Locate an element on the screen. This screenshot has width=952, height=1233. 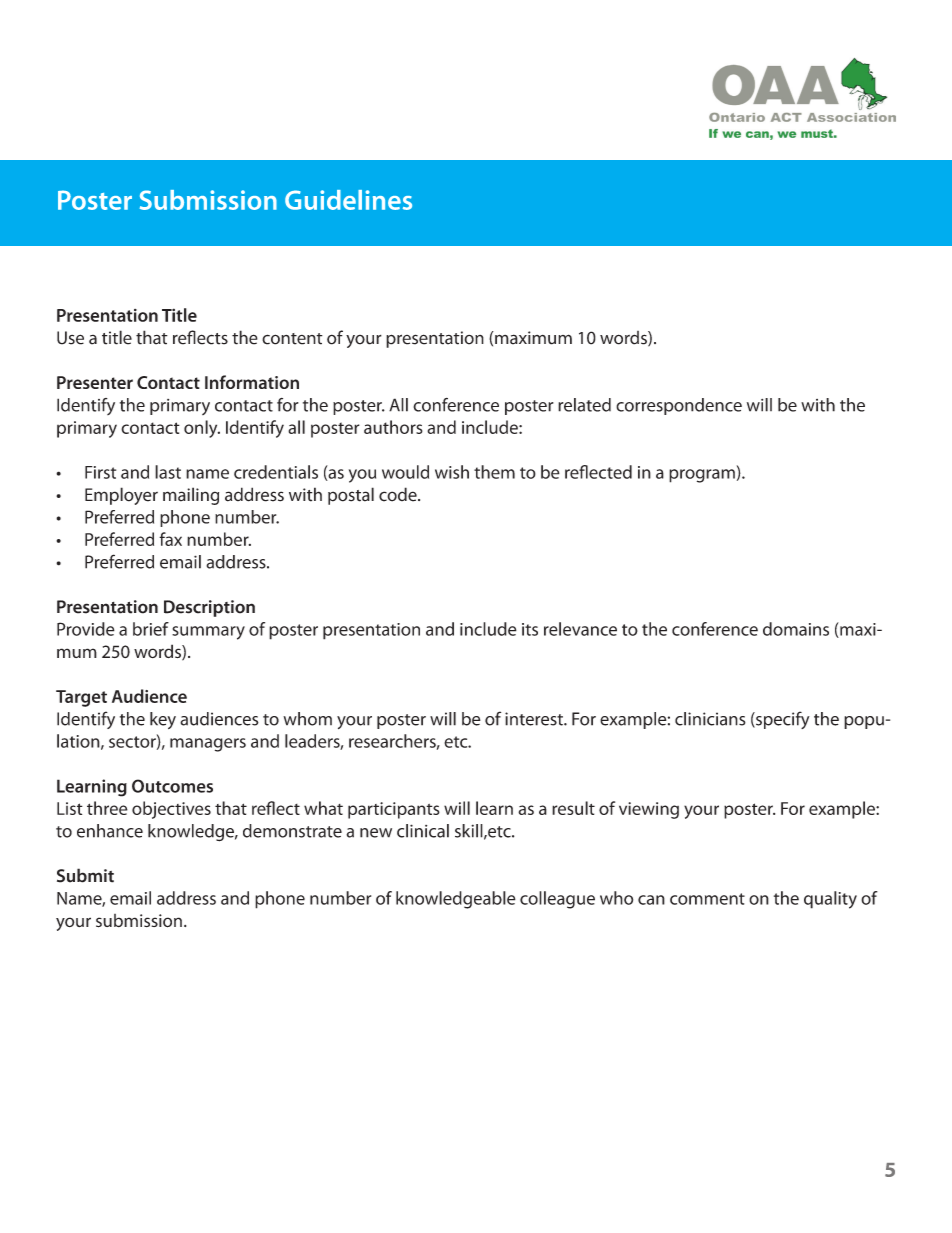
interest is located at coordinates (535, 719).
